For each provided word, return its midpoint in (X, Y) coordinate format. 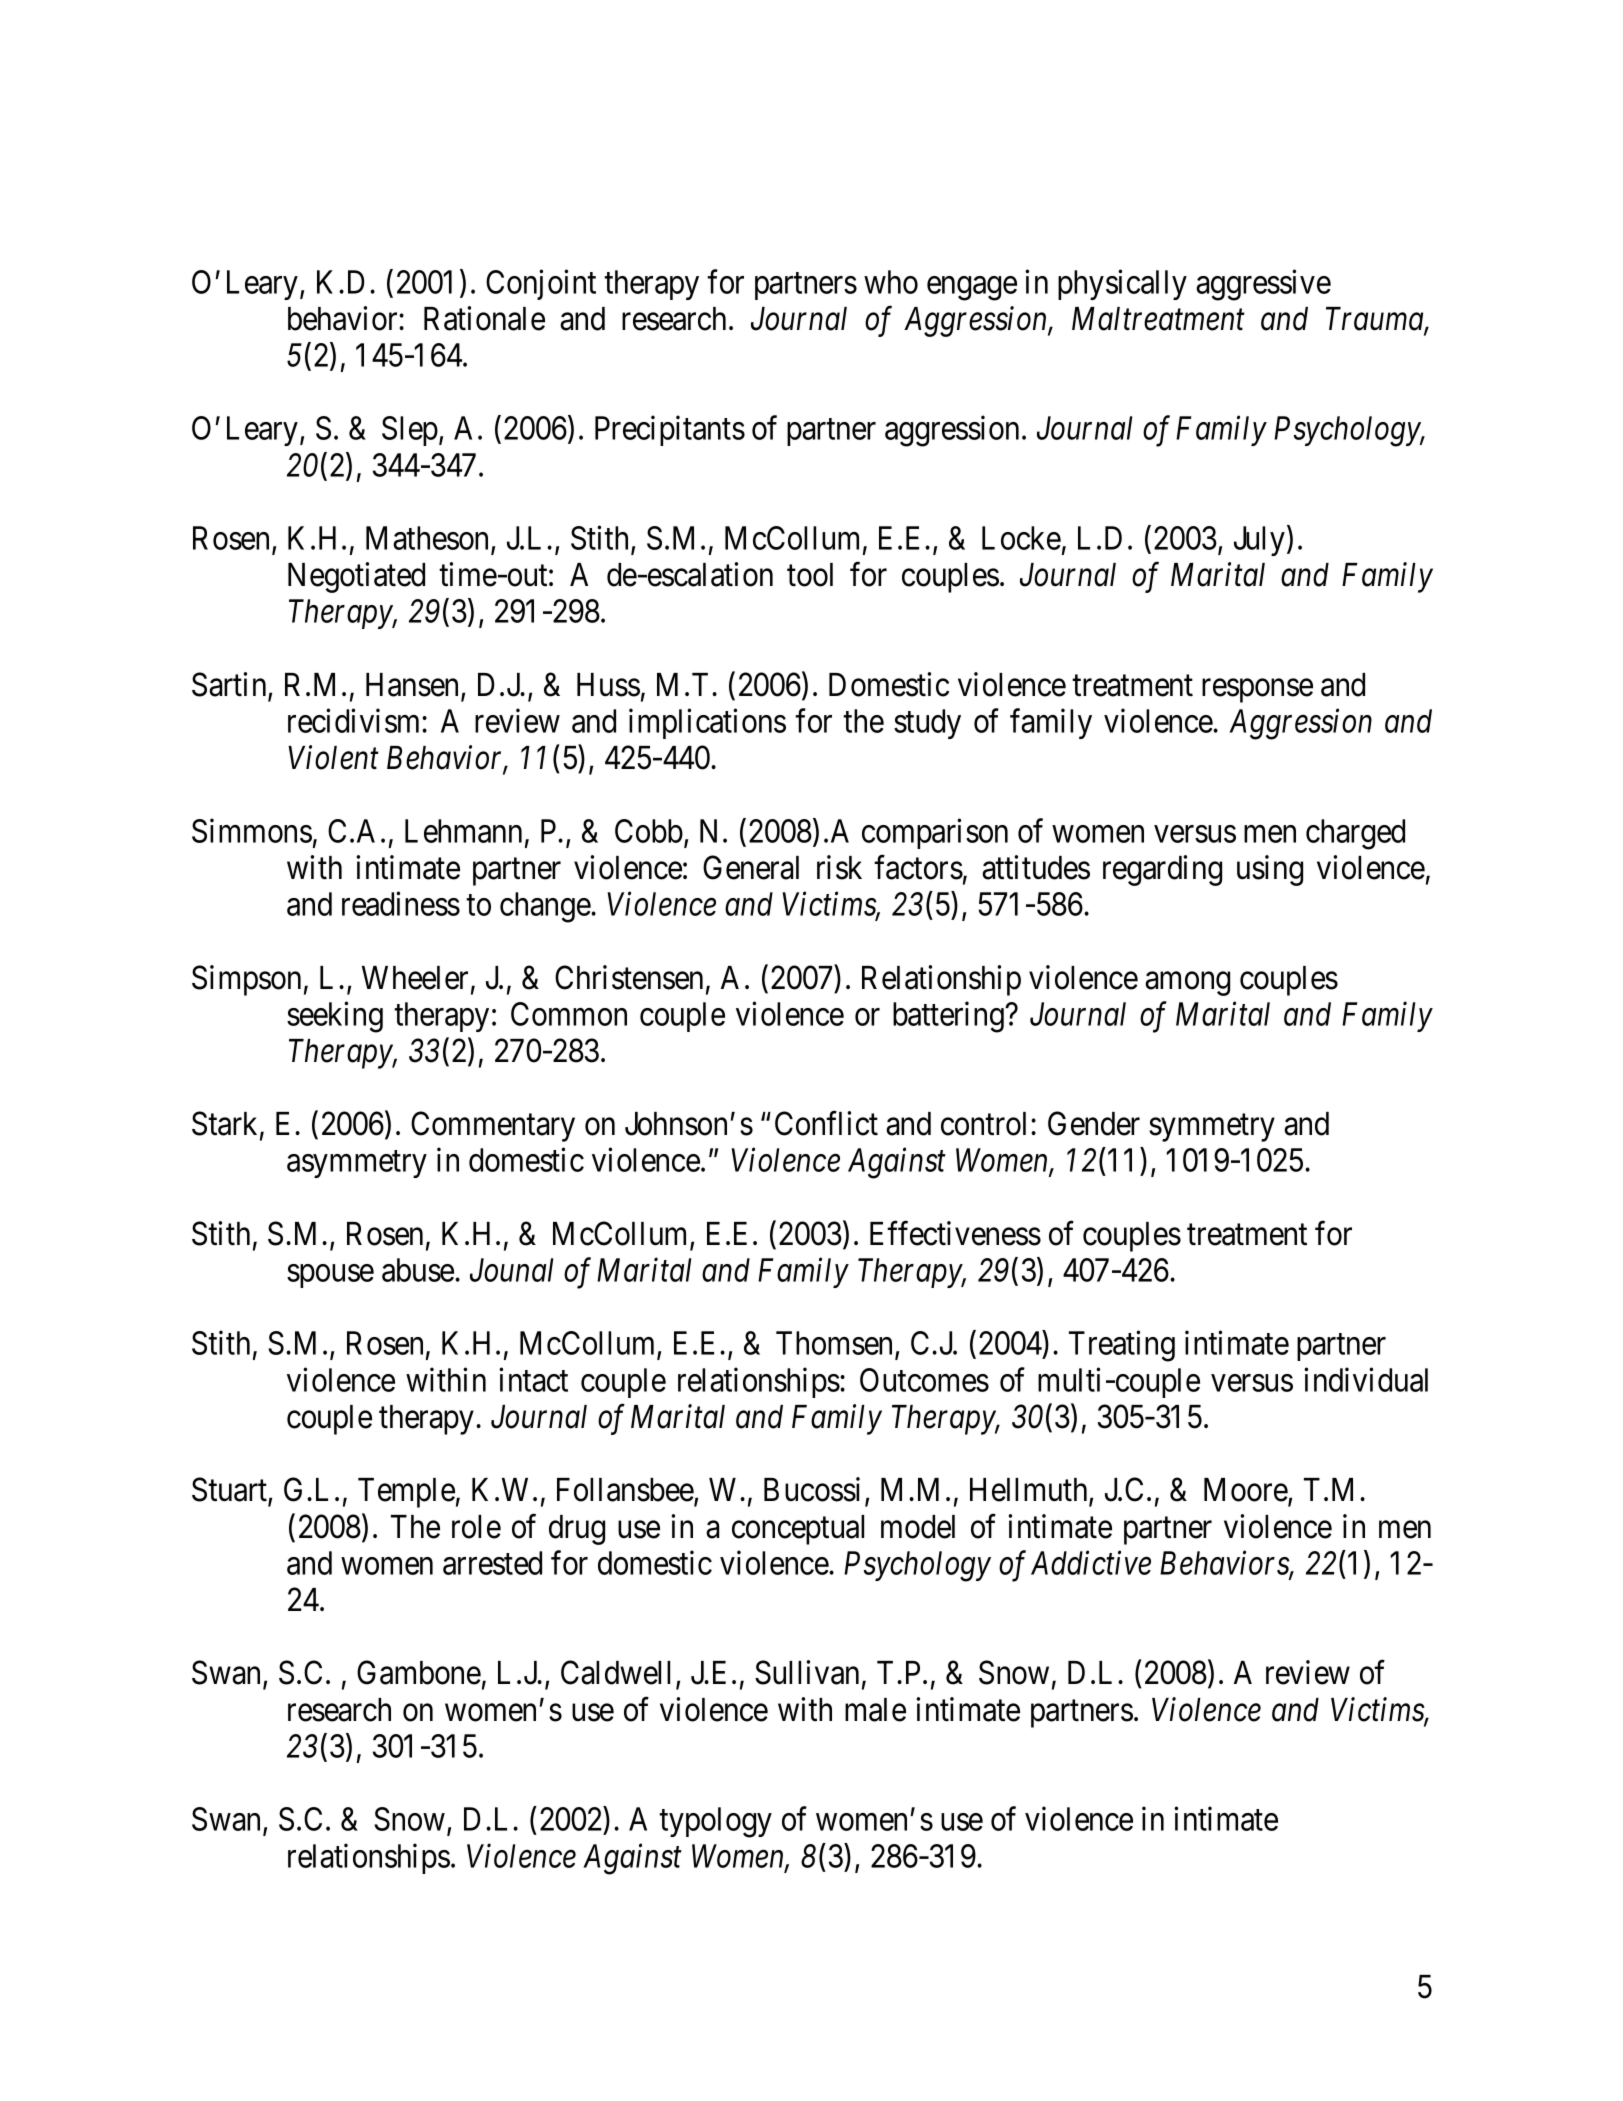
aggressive (1263, 285)
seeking (335, 1017)
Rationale (484, 318)
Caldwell (615, 1672)
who (891, 282)
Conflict (826, 1123)
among (1187, 984)
